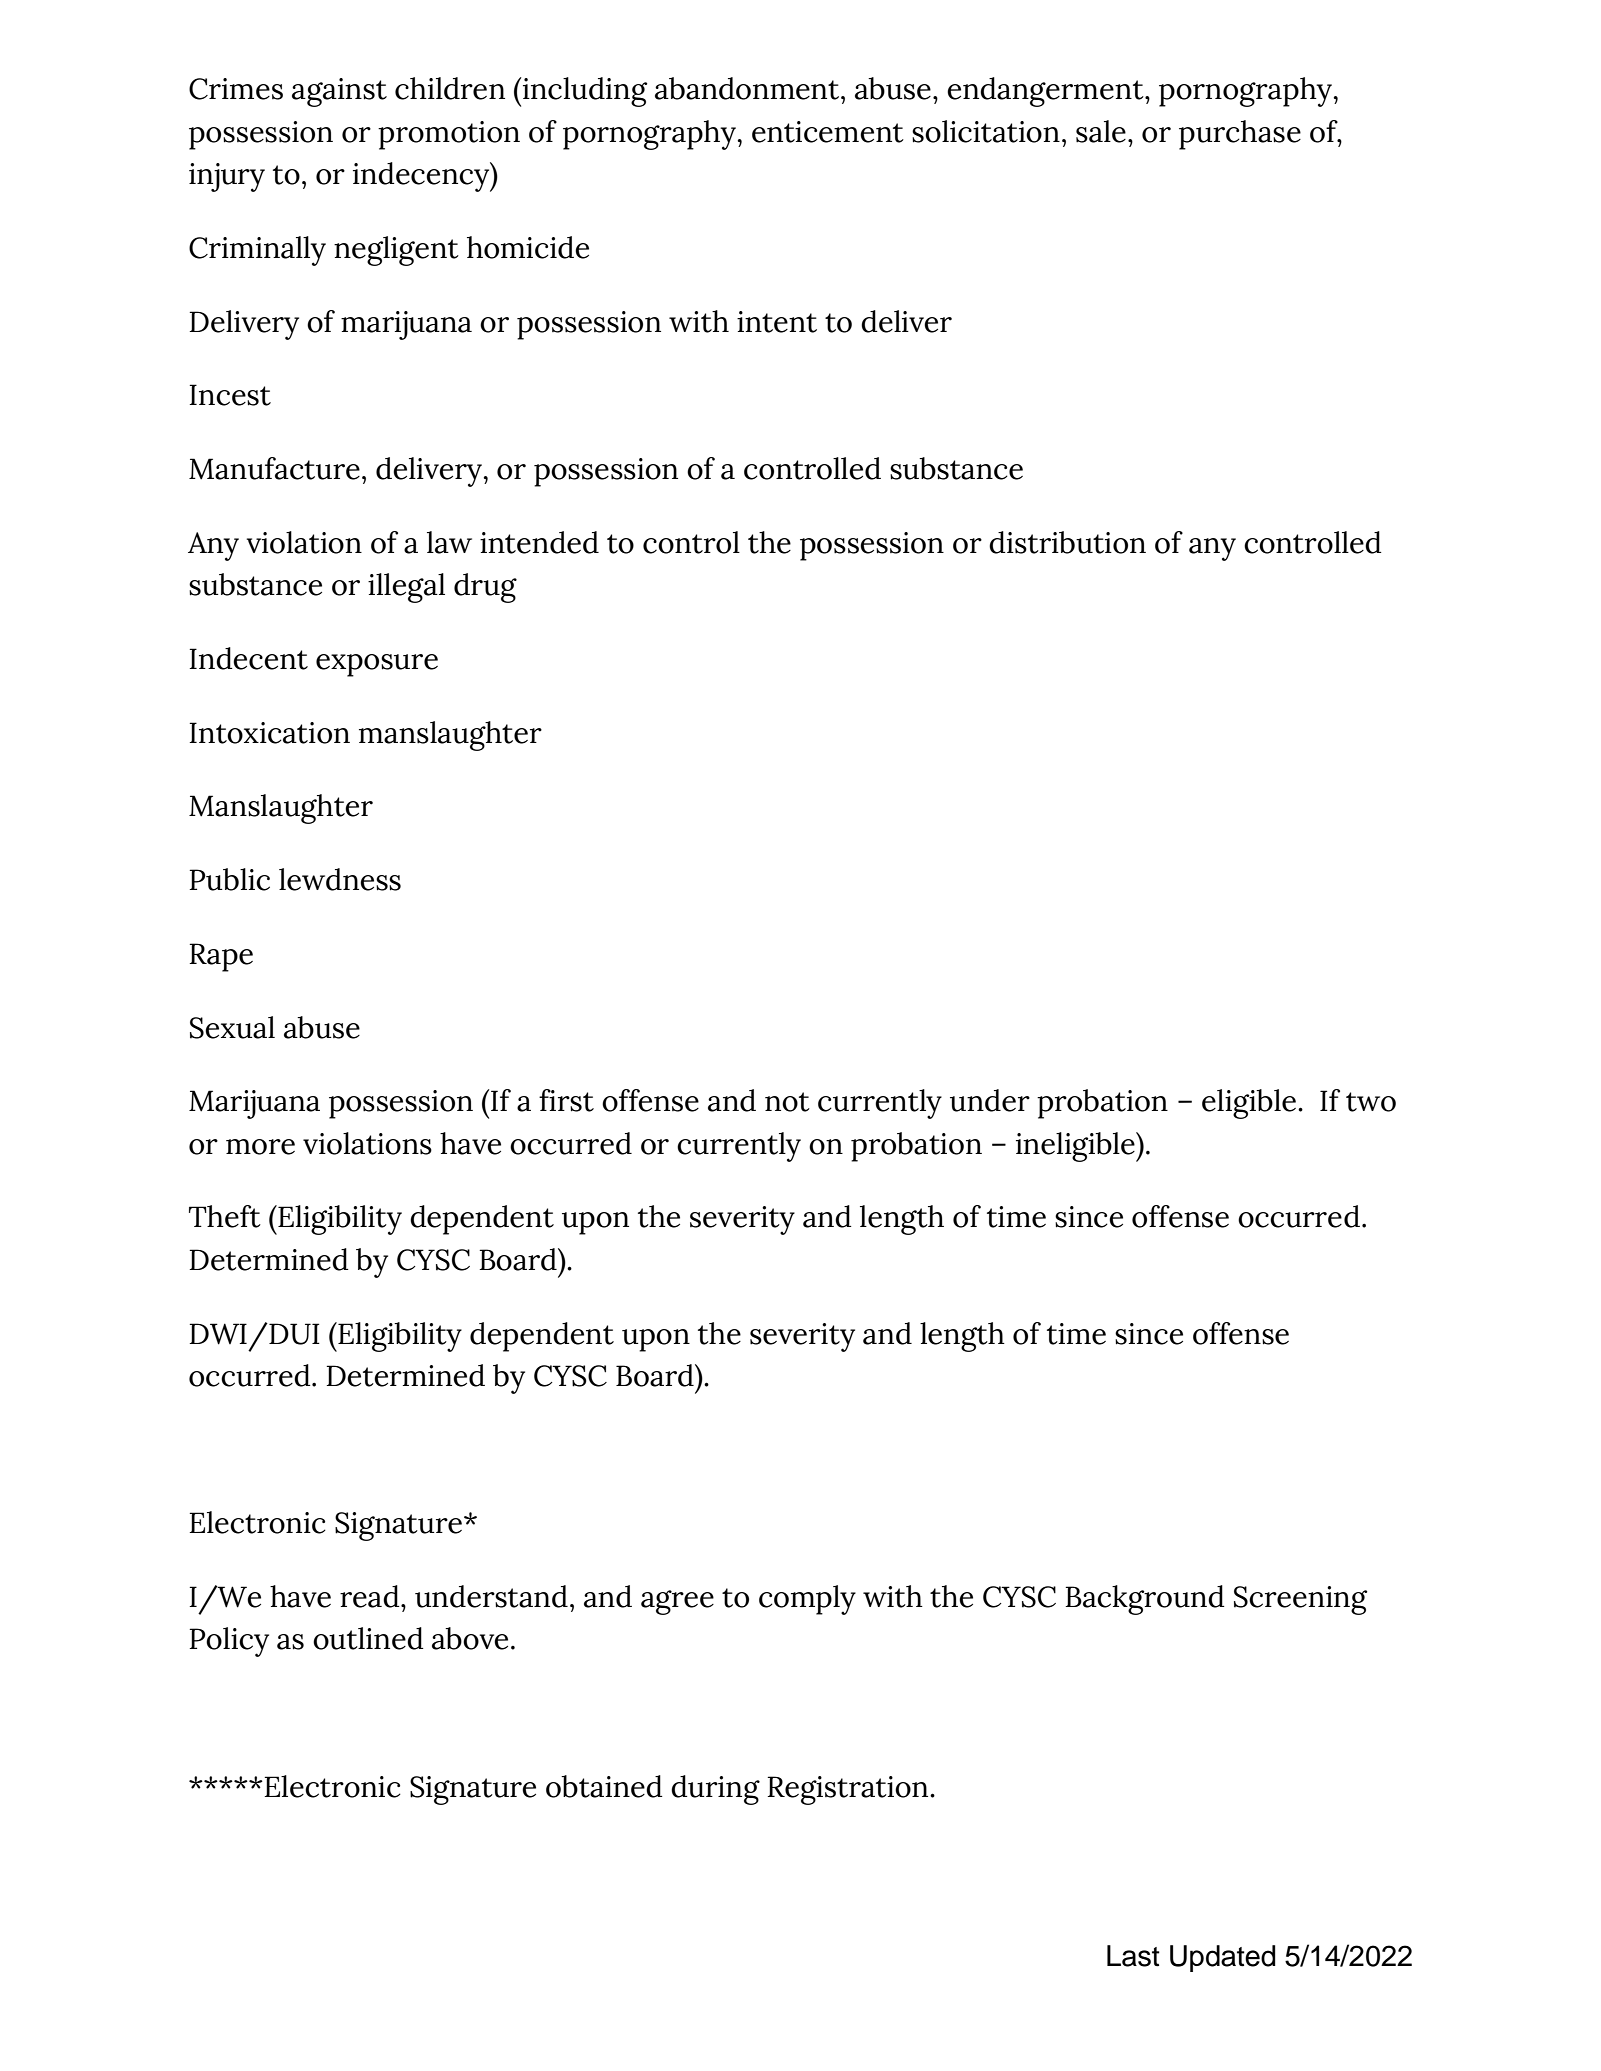  I want to click on comply, so click(807, 1600).
